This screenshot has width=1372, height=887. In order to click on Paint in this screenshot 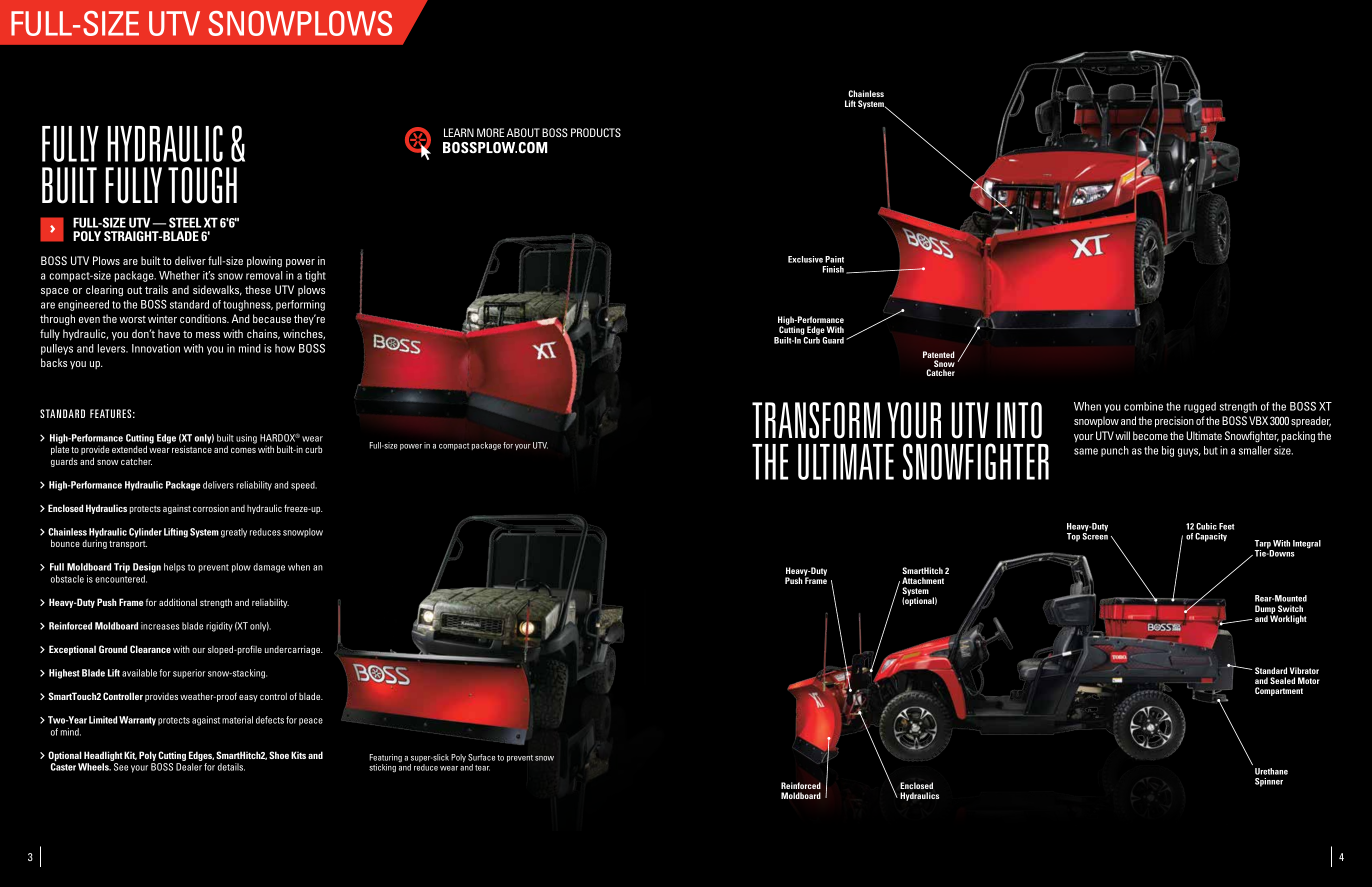, I will do `click(834, 259)`.
